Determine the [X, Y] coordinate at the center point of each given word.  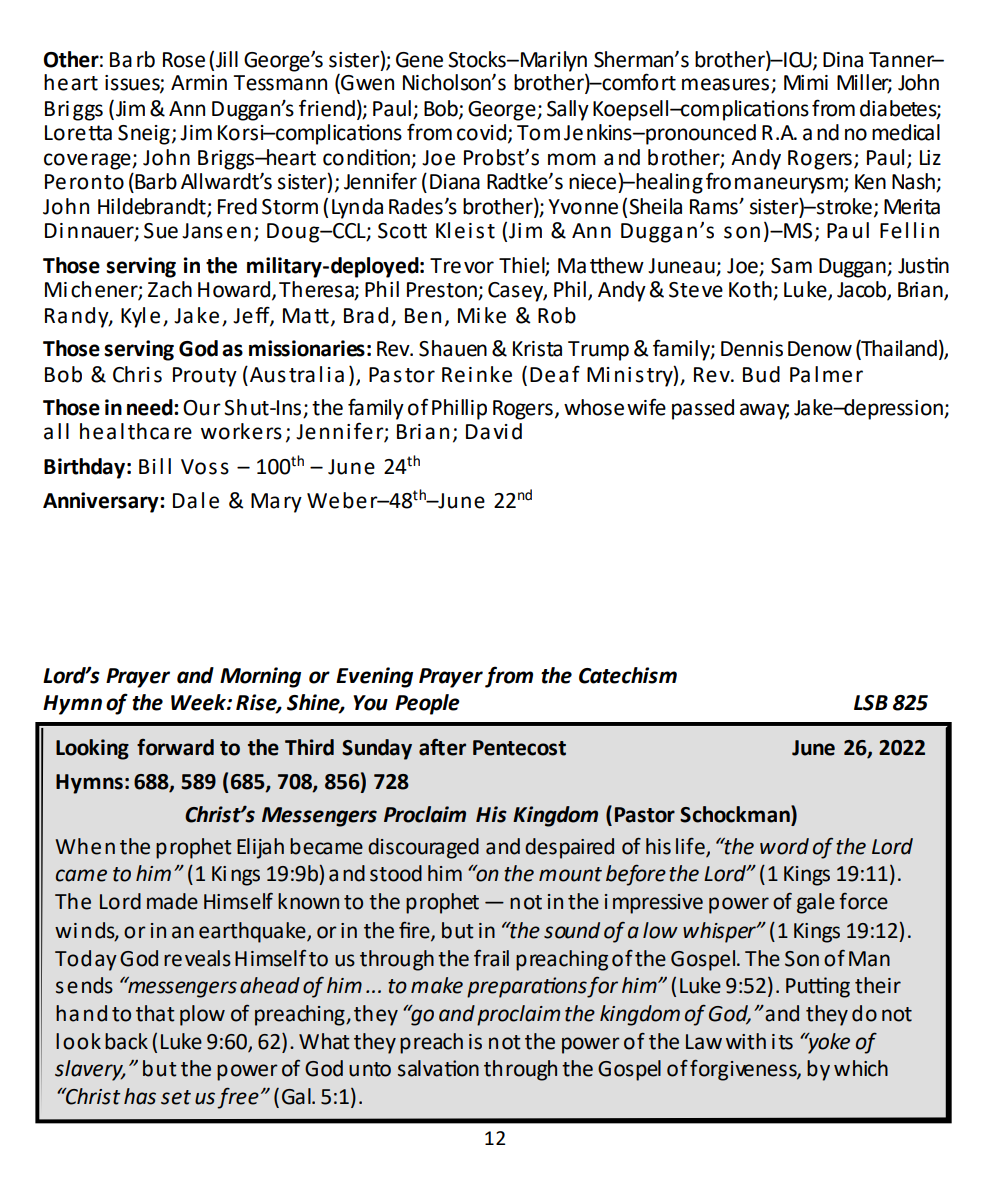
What [324, 1041]
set [176, 1097]
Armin [199, 82]
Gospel [704, 960]
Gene [419, 60]
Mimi [806, 82]
